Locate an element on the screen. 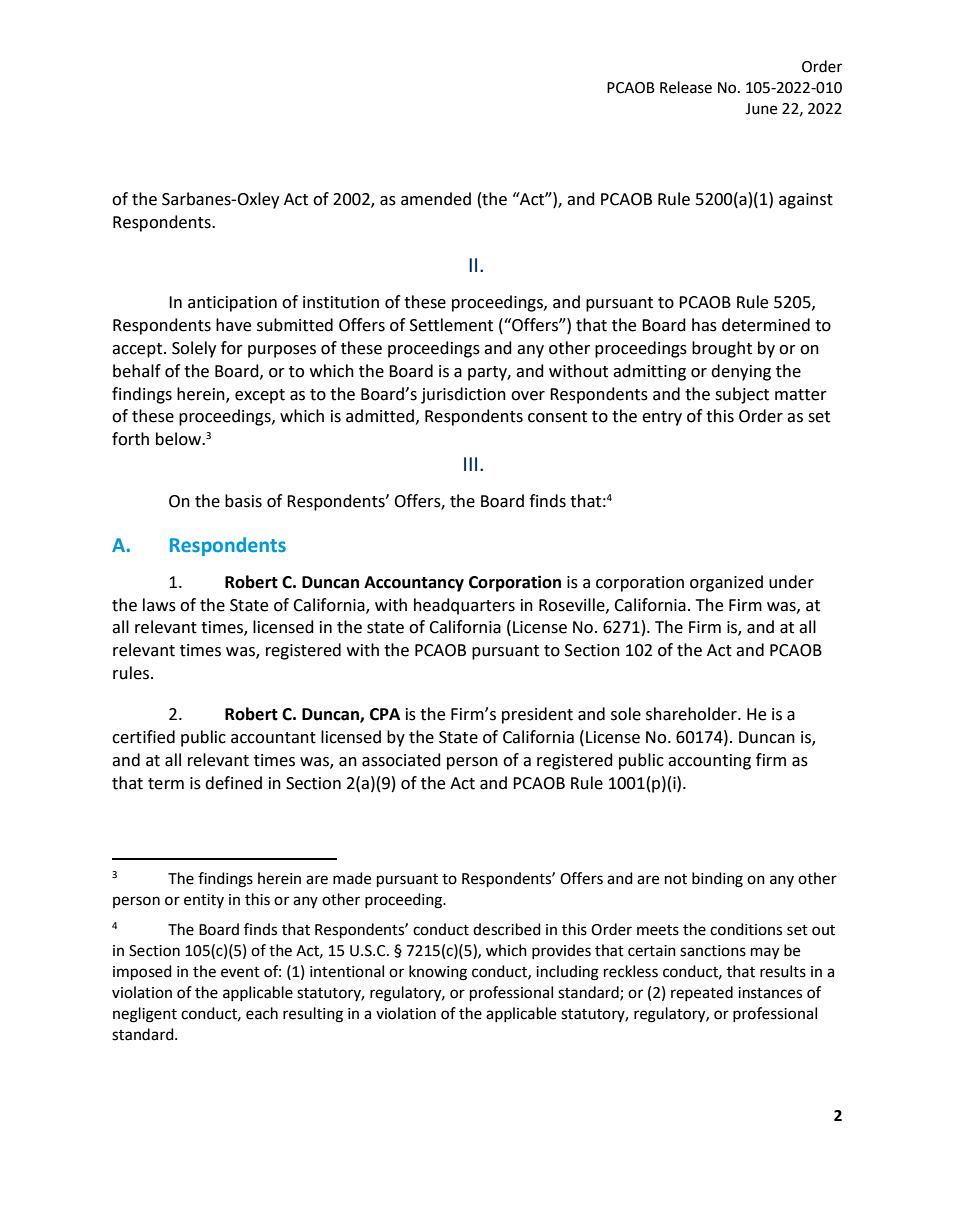  knowing is located at coordinates (438, 973).
